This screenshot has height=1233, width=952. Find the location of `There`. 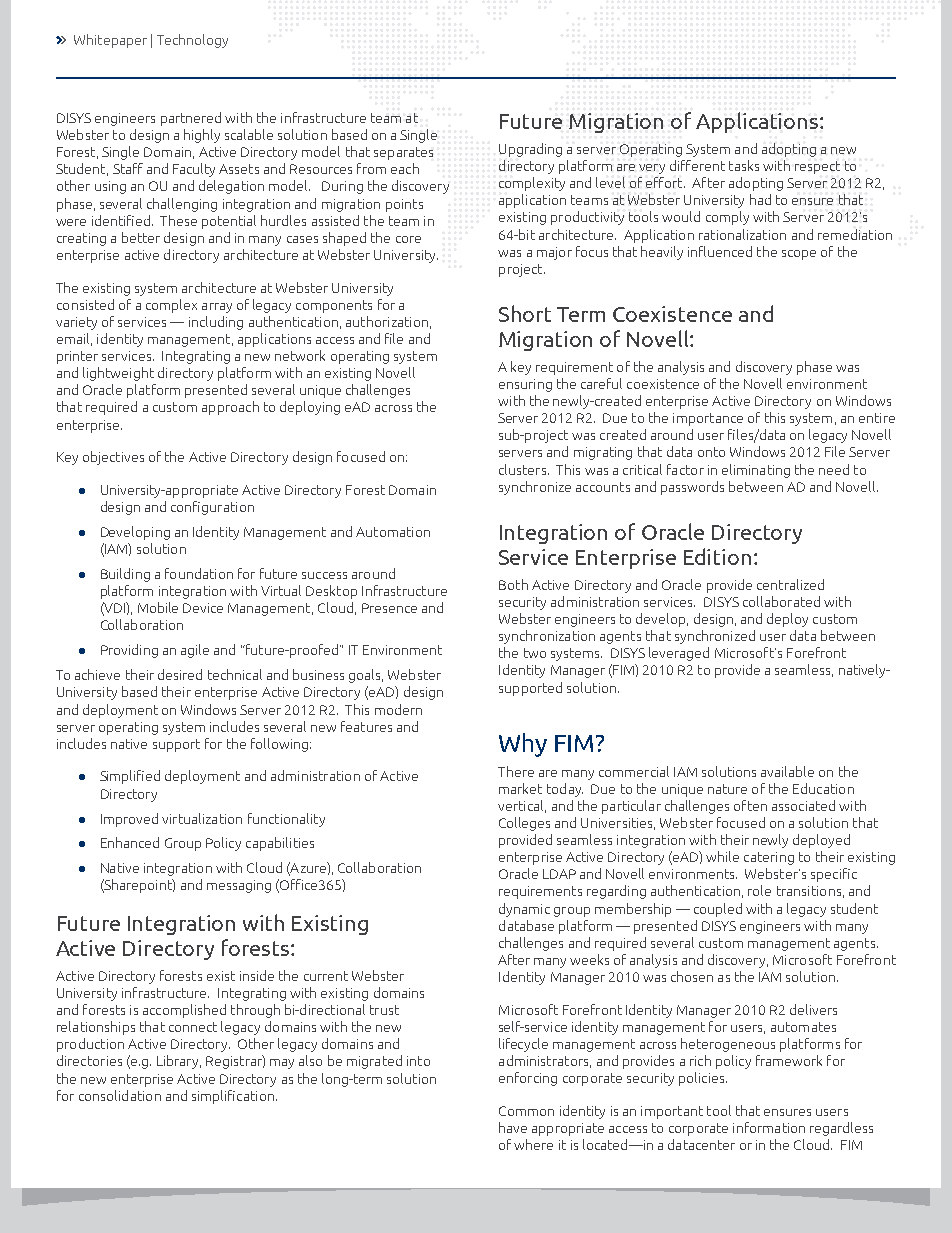

There is located at coordinates (516, 771).
